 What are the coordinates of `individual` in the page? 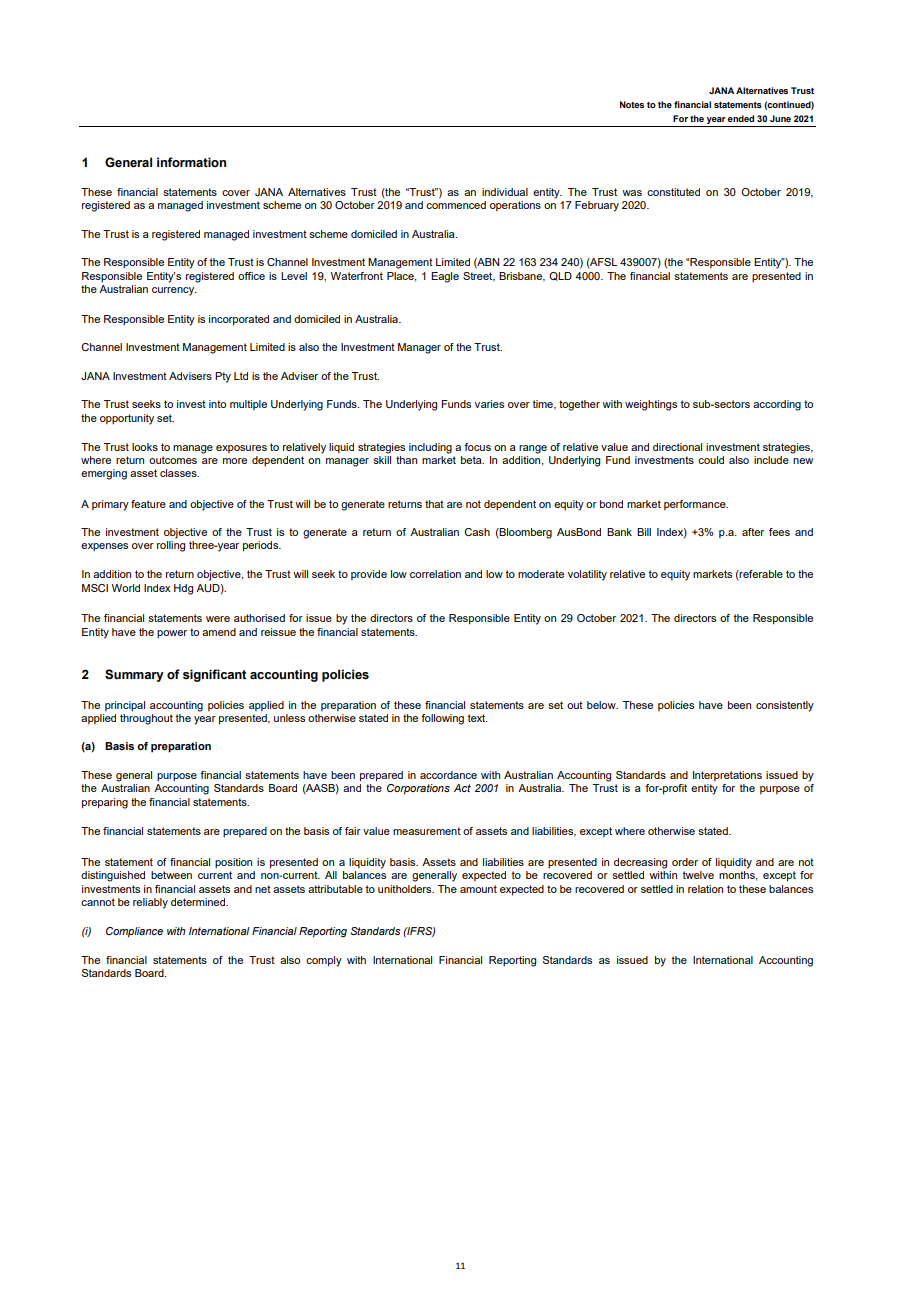 It's located at (505, 192).
